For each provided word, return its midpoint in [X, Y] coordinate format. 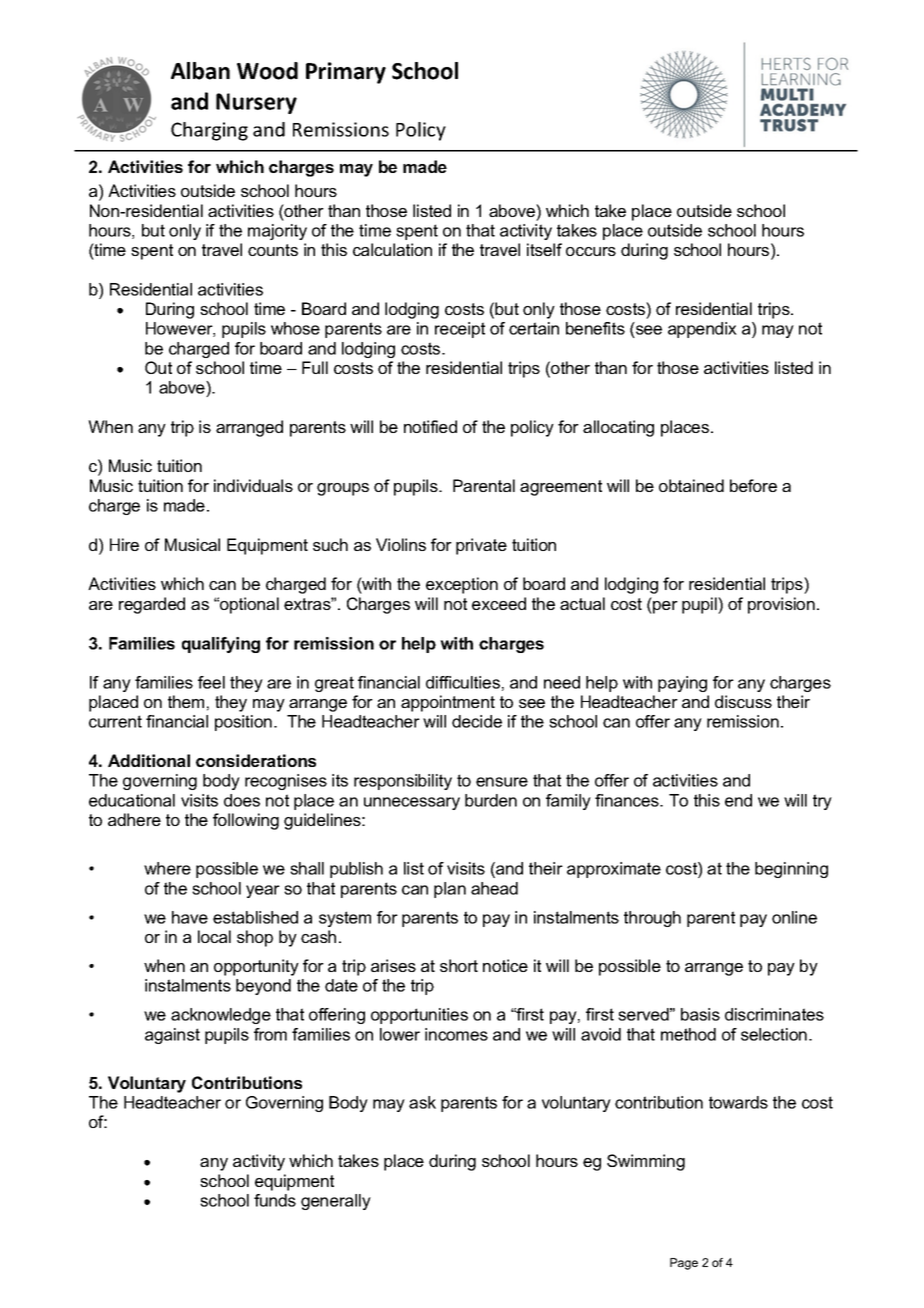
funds [275, 1200]
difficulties [463, 682]
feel [211, 682]
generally [336, 1202]
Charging [209, 131]
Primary [346, 73]
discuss [743, 701]
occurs [591, 251]
